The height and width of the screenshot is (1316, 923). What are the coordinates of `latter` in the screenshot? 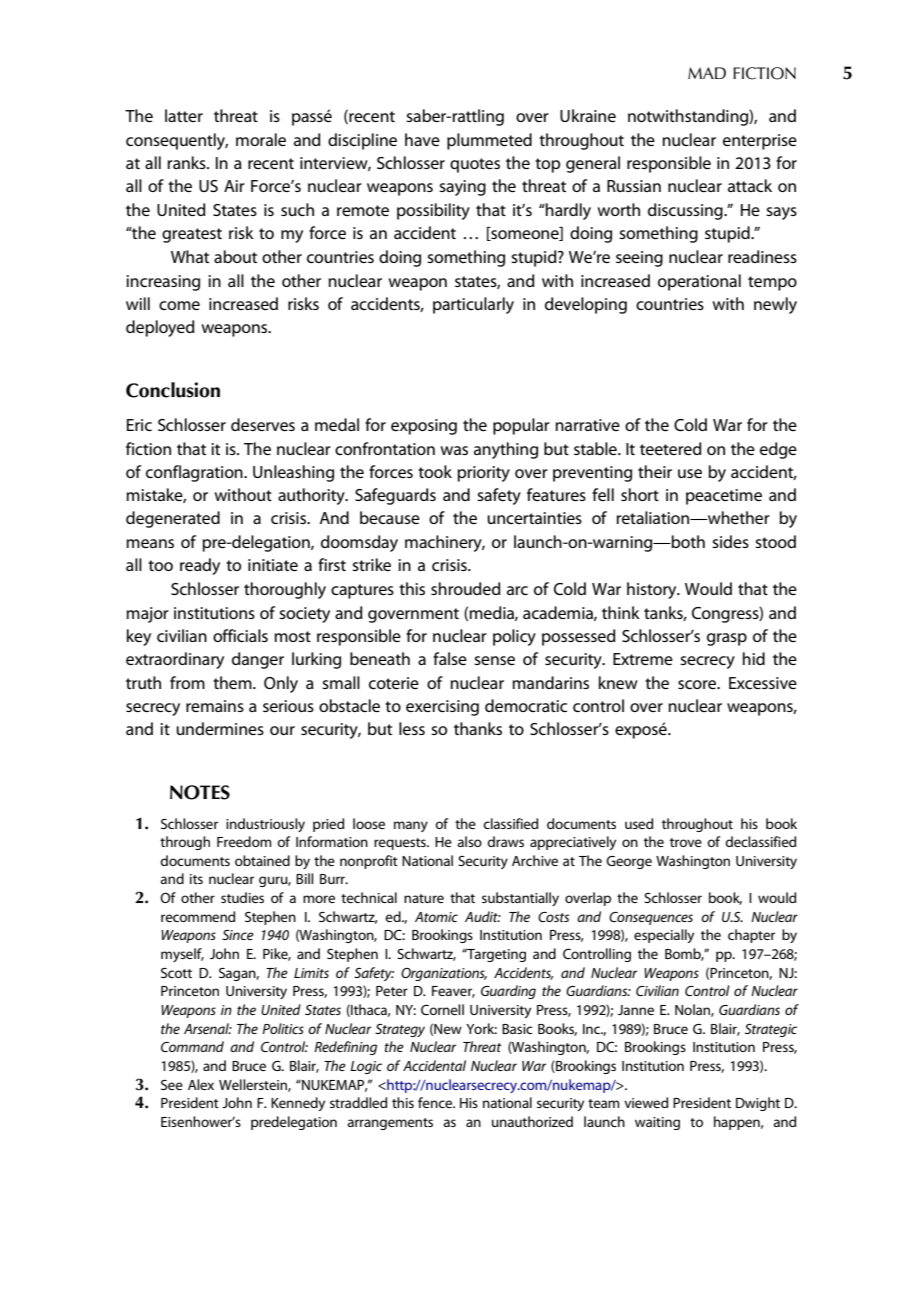 It's located at (184, 115).
